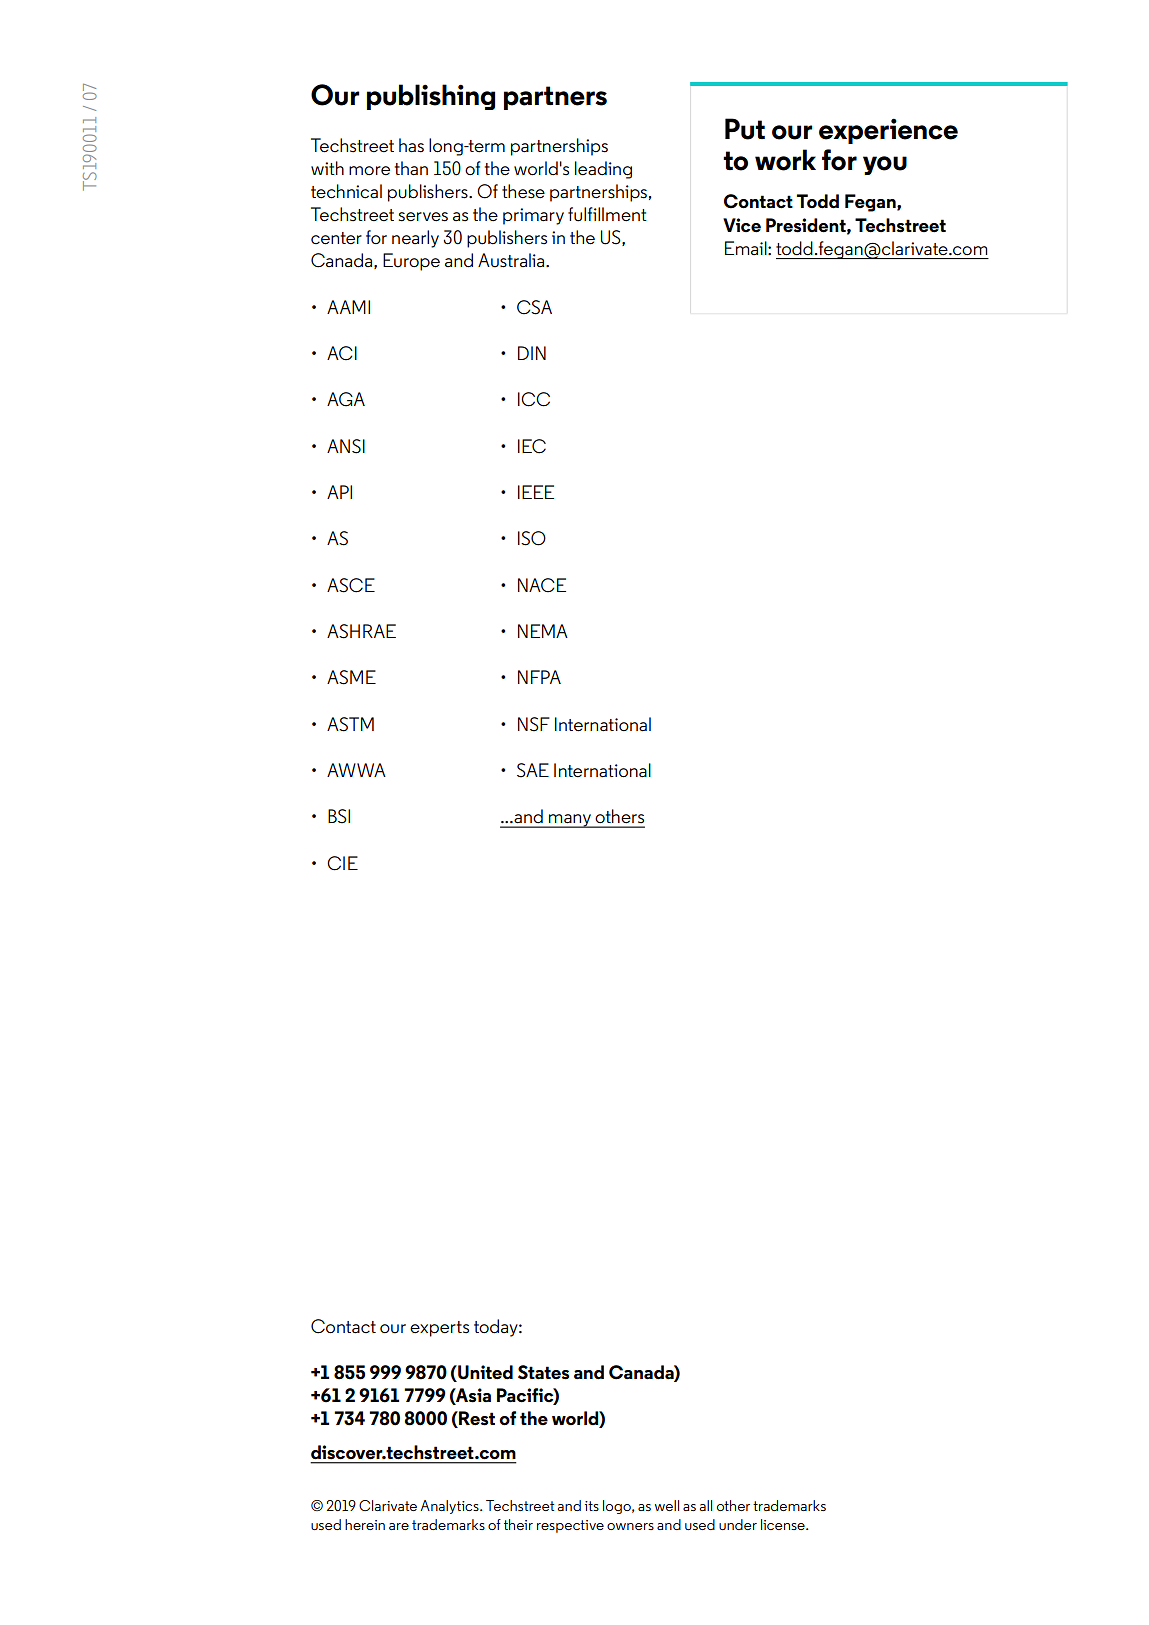 Image resolution: width=1149 pixels, height=1625 pixels. Describe the element at coordinates (592, 1506) in the screenshot. I see `its` at that location.
